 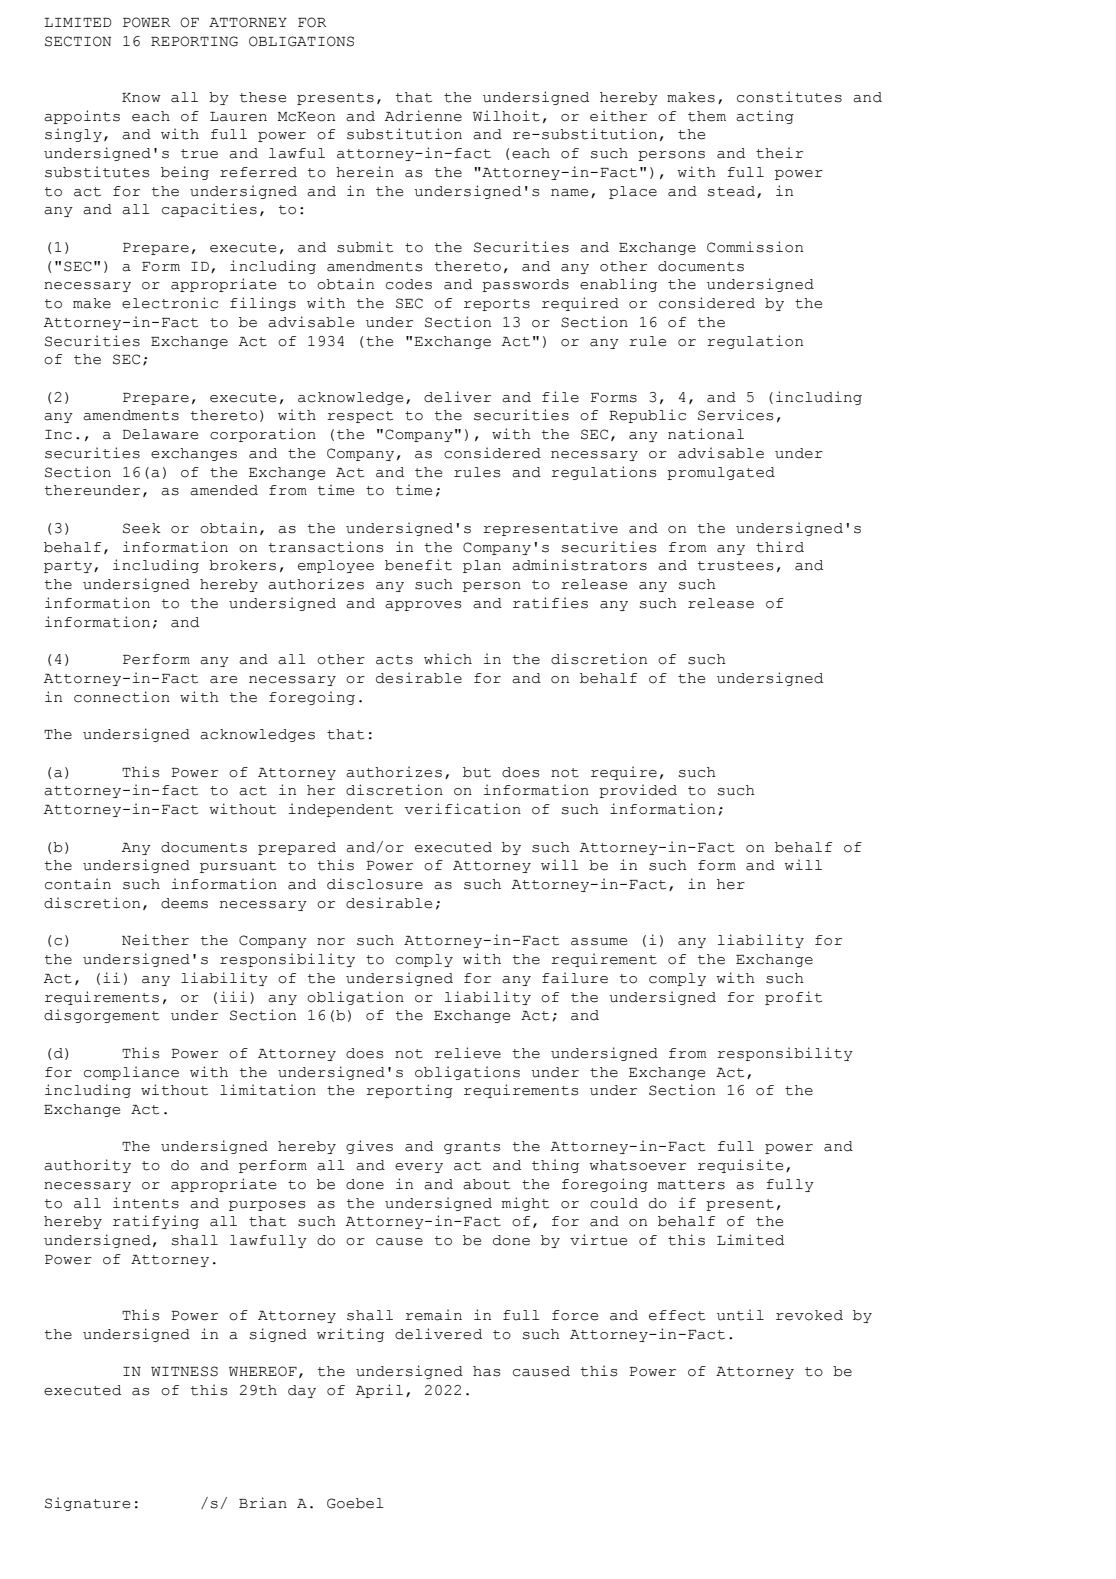 What do you see at coordinates (199, 154) in the screenshot?
I see `true` at bounding box center [199, 154].
